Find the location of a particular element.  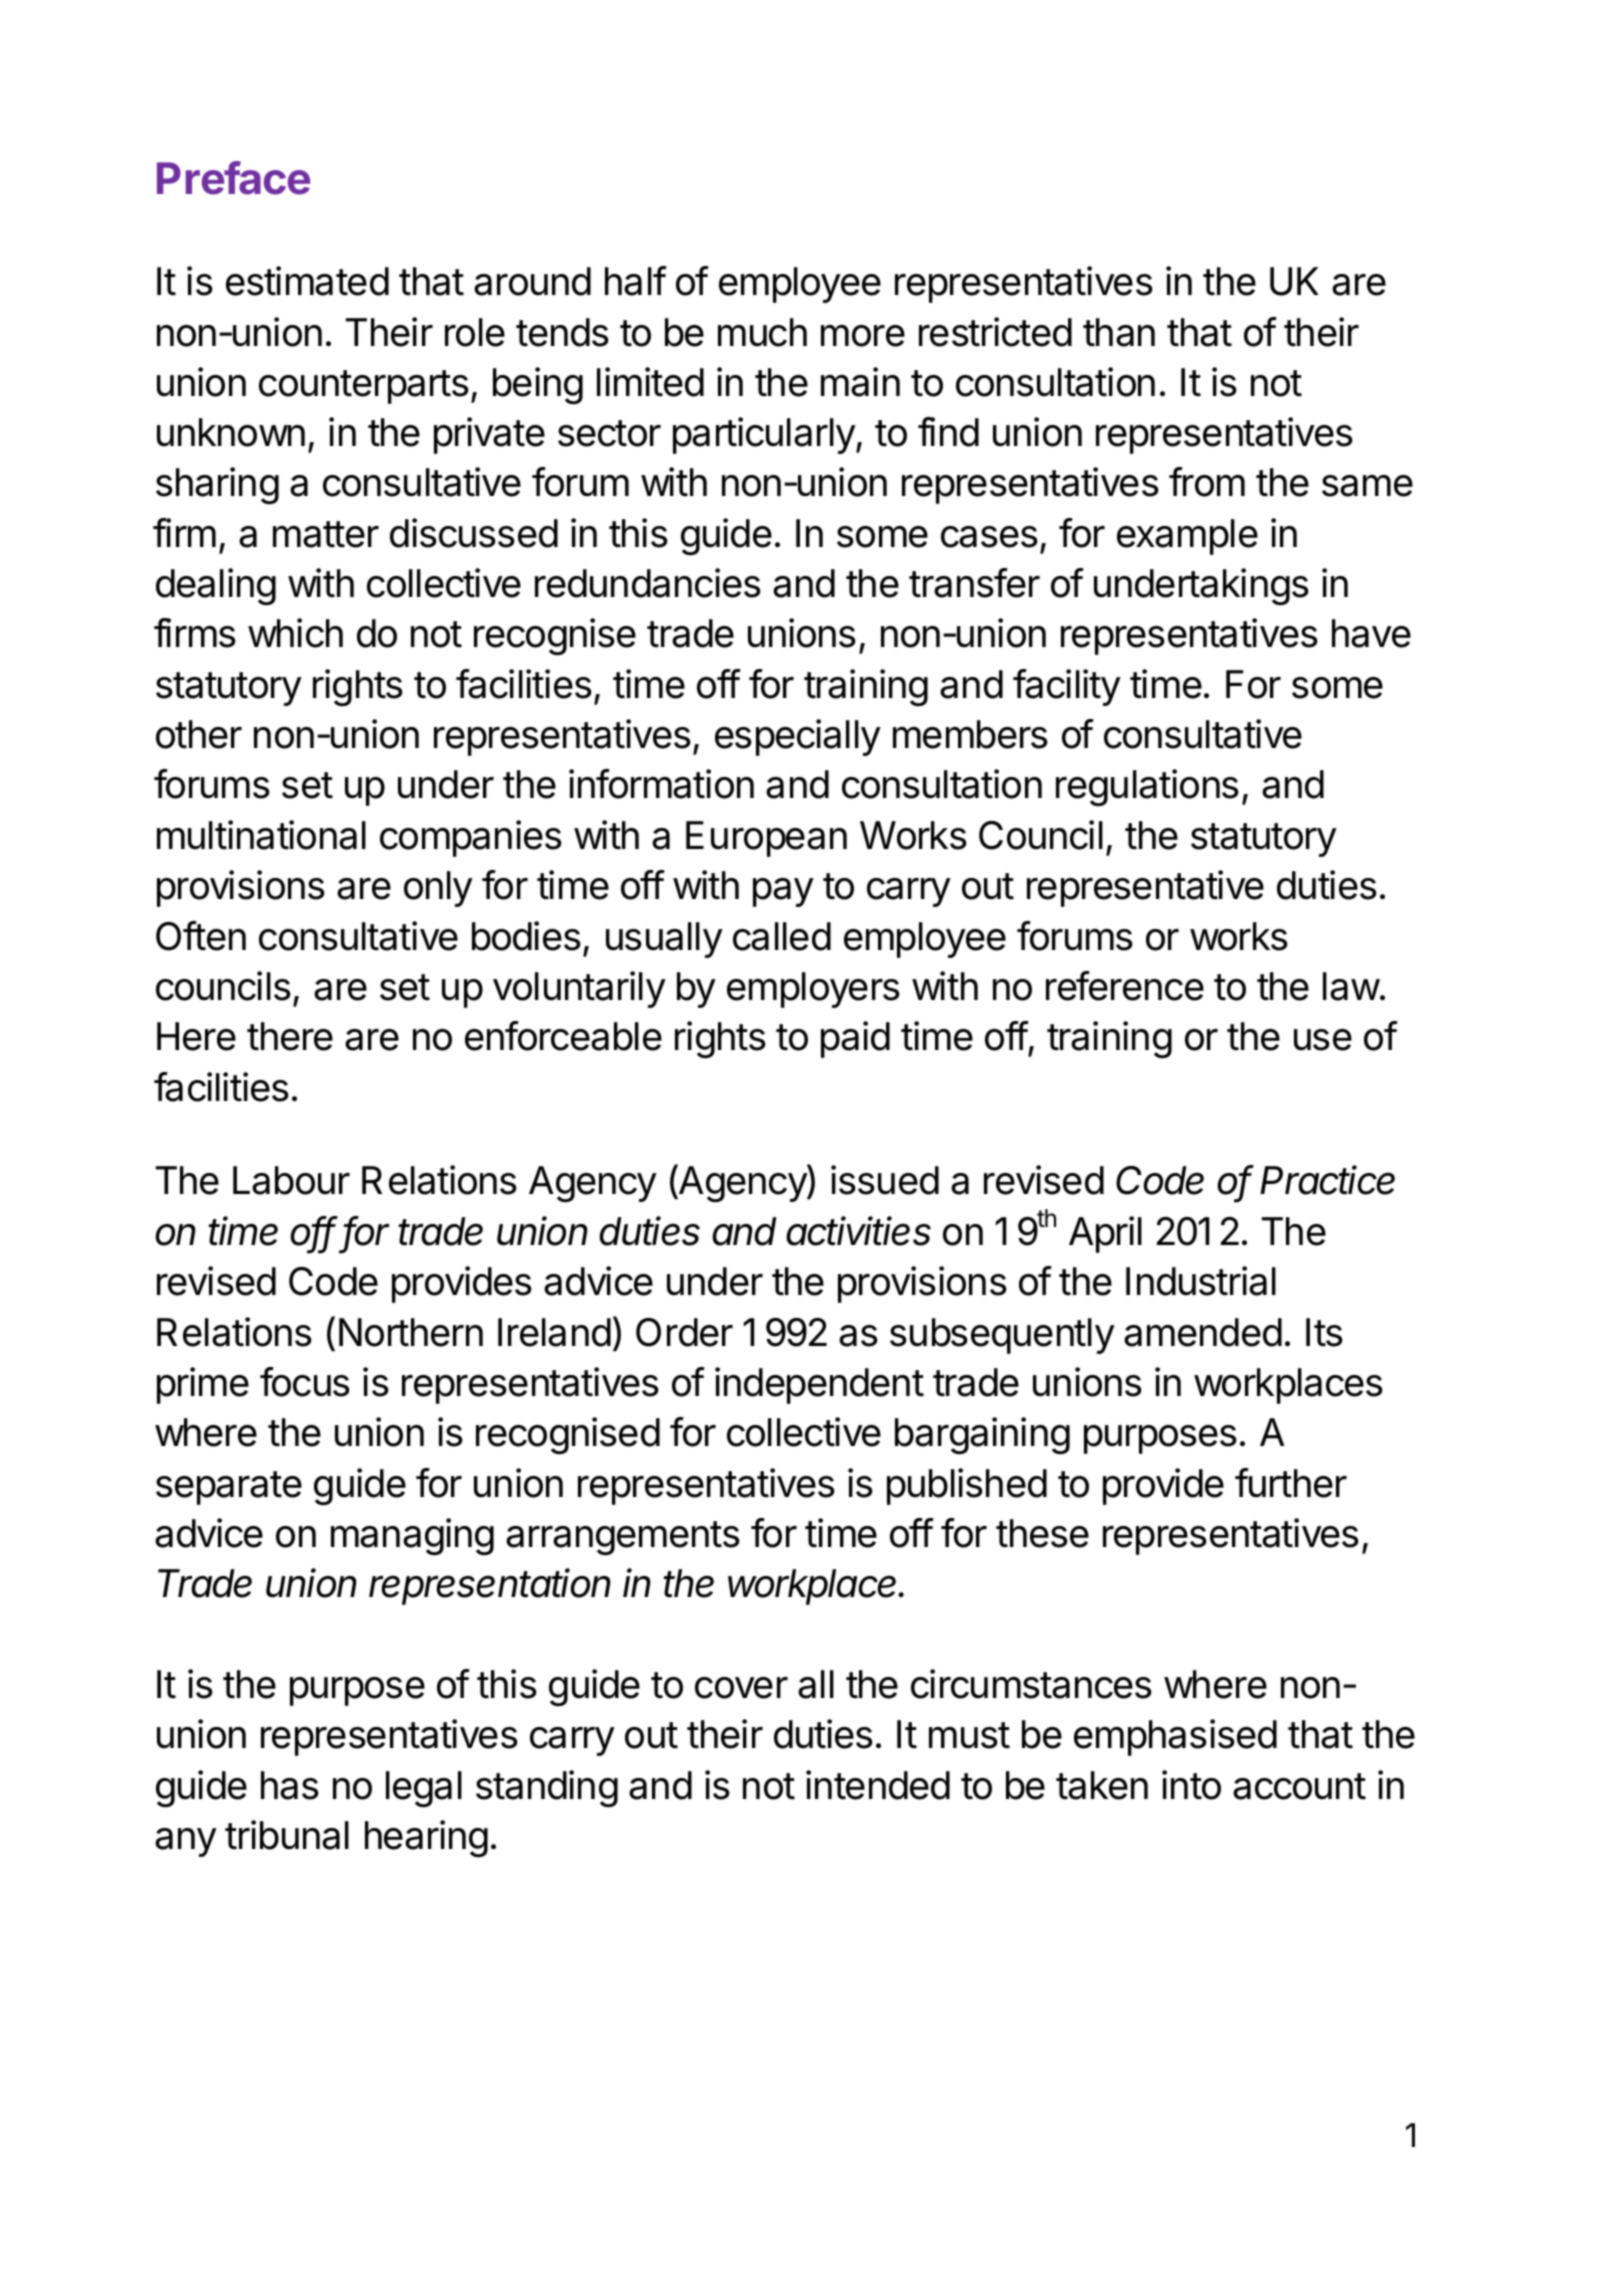

into is located at coordinates (1191, 1785).
